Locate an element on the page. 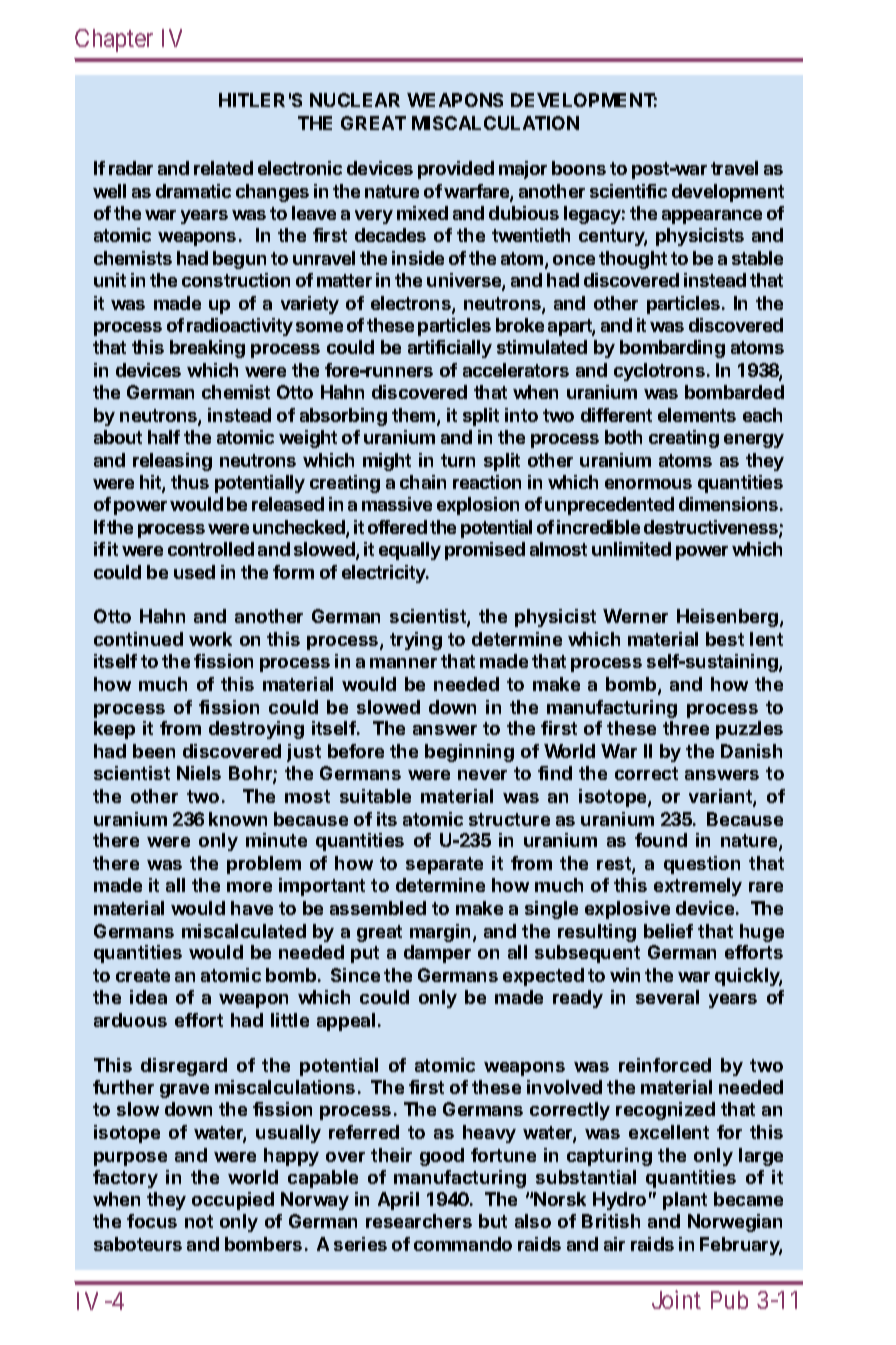 The height and width of the document is (1345, 896). Joint is located at coordinates (676, 1299).
